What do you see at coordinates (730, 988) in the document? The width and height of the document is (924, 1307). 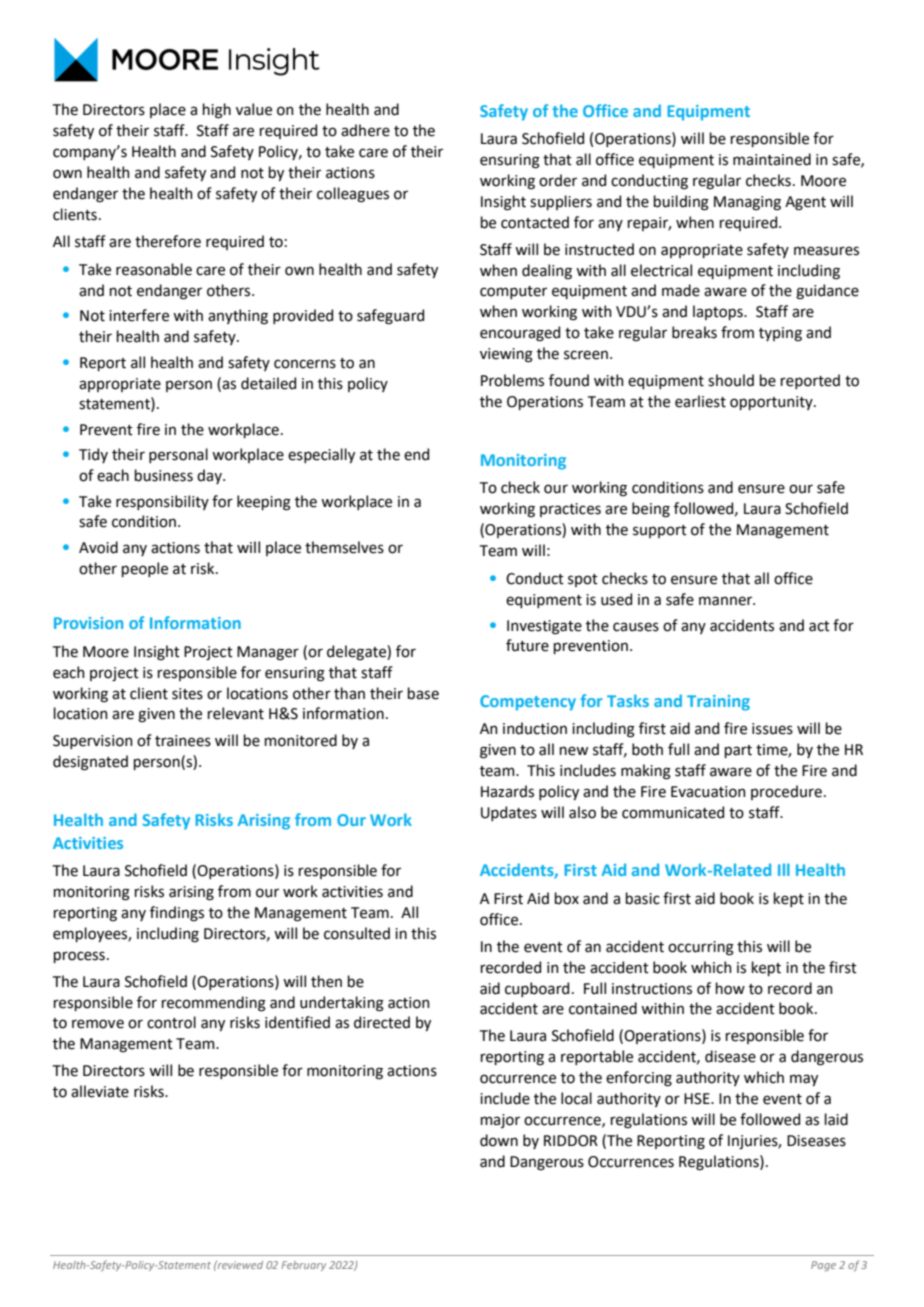 I see `how` at bounding box center [730, 988].
